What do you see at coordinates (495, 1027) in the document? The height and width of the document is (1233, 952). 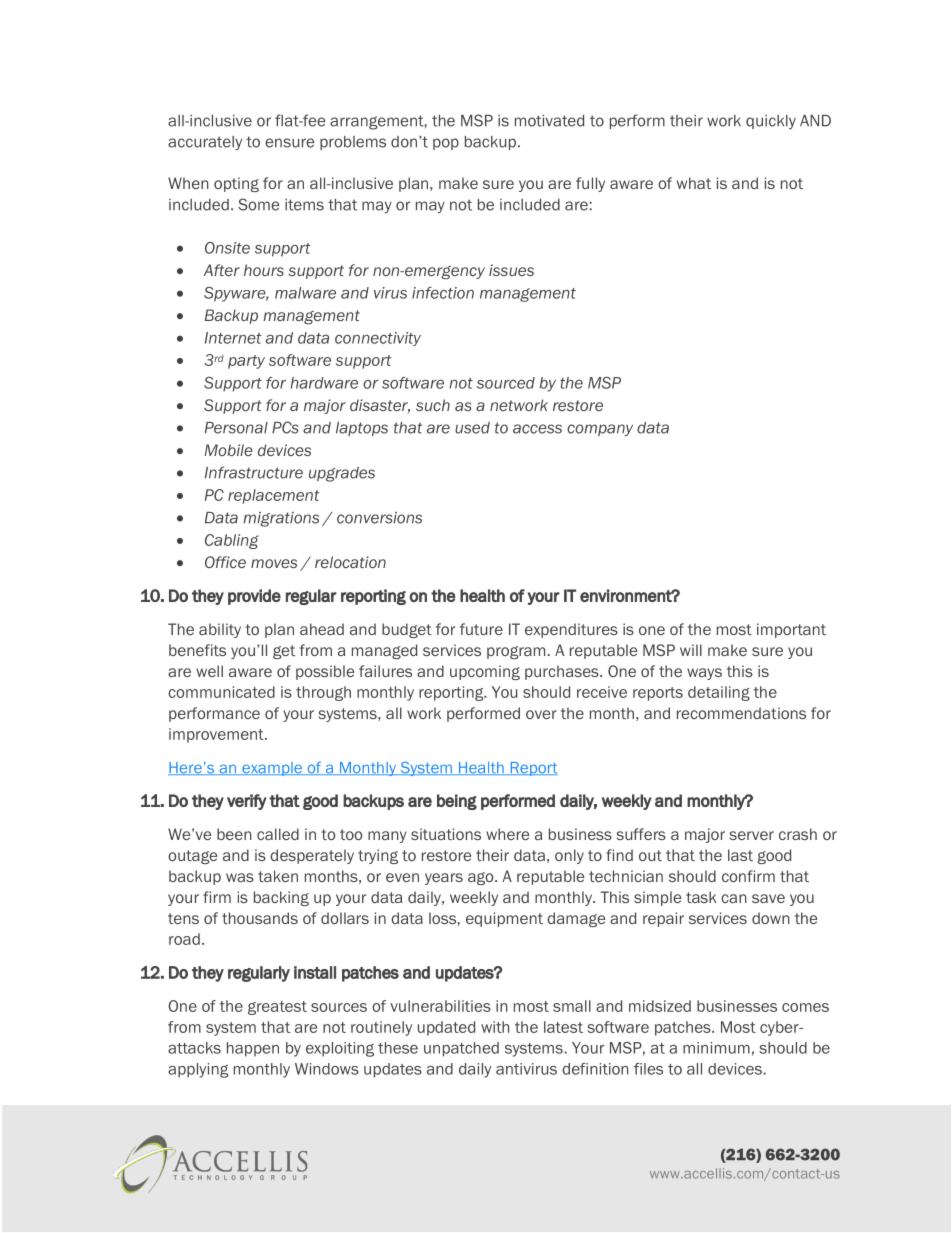 I see `with` at bounding box center [495, 1027].
